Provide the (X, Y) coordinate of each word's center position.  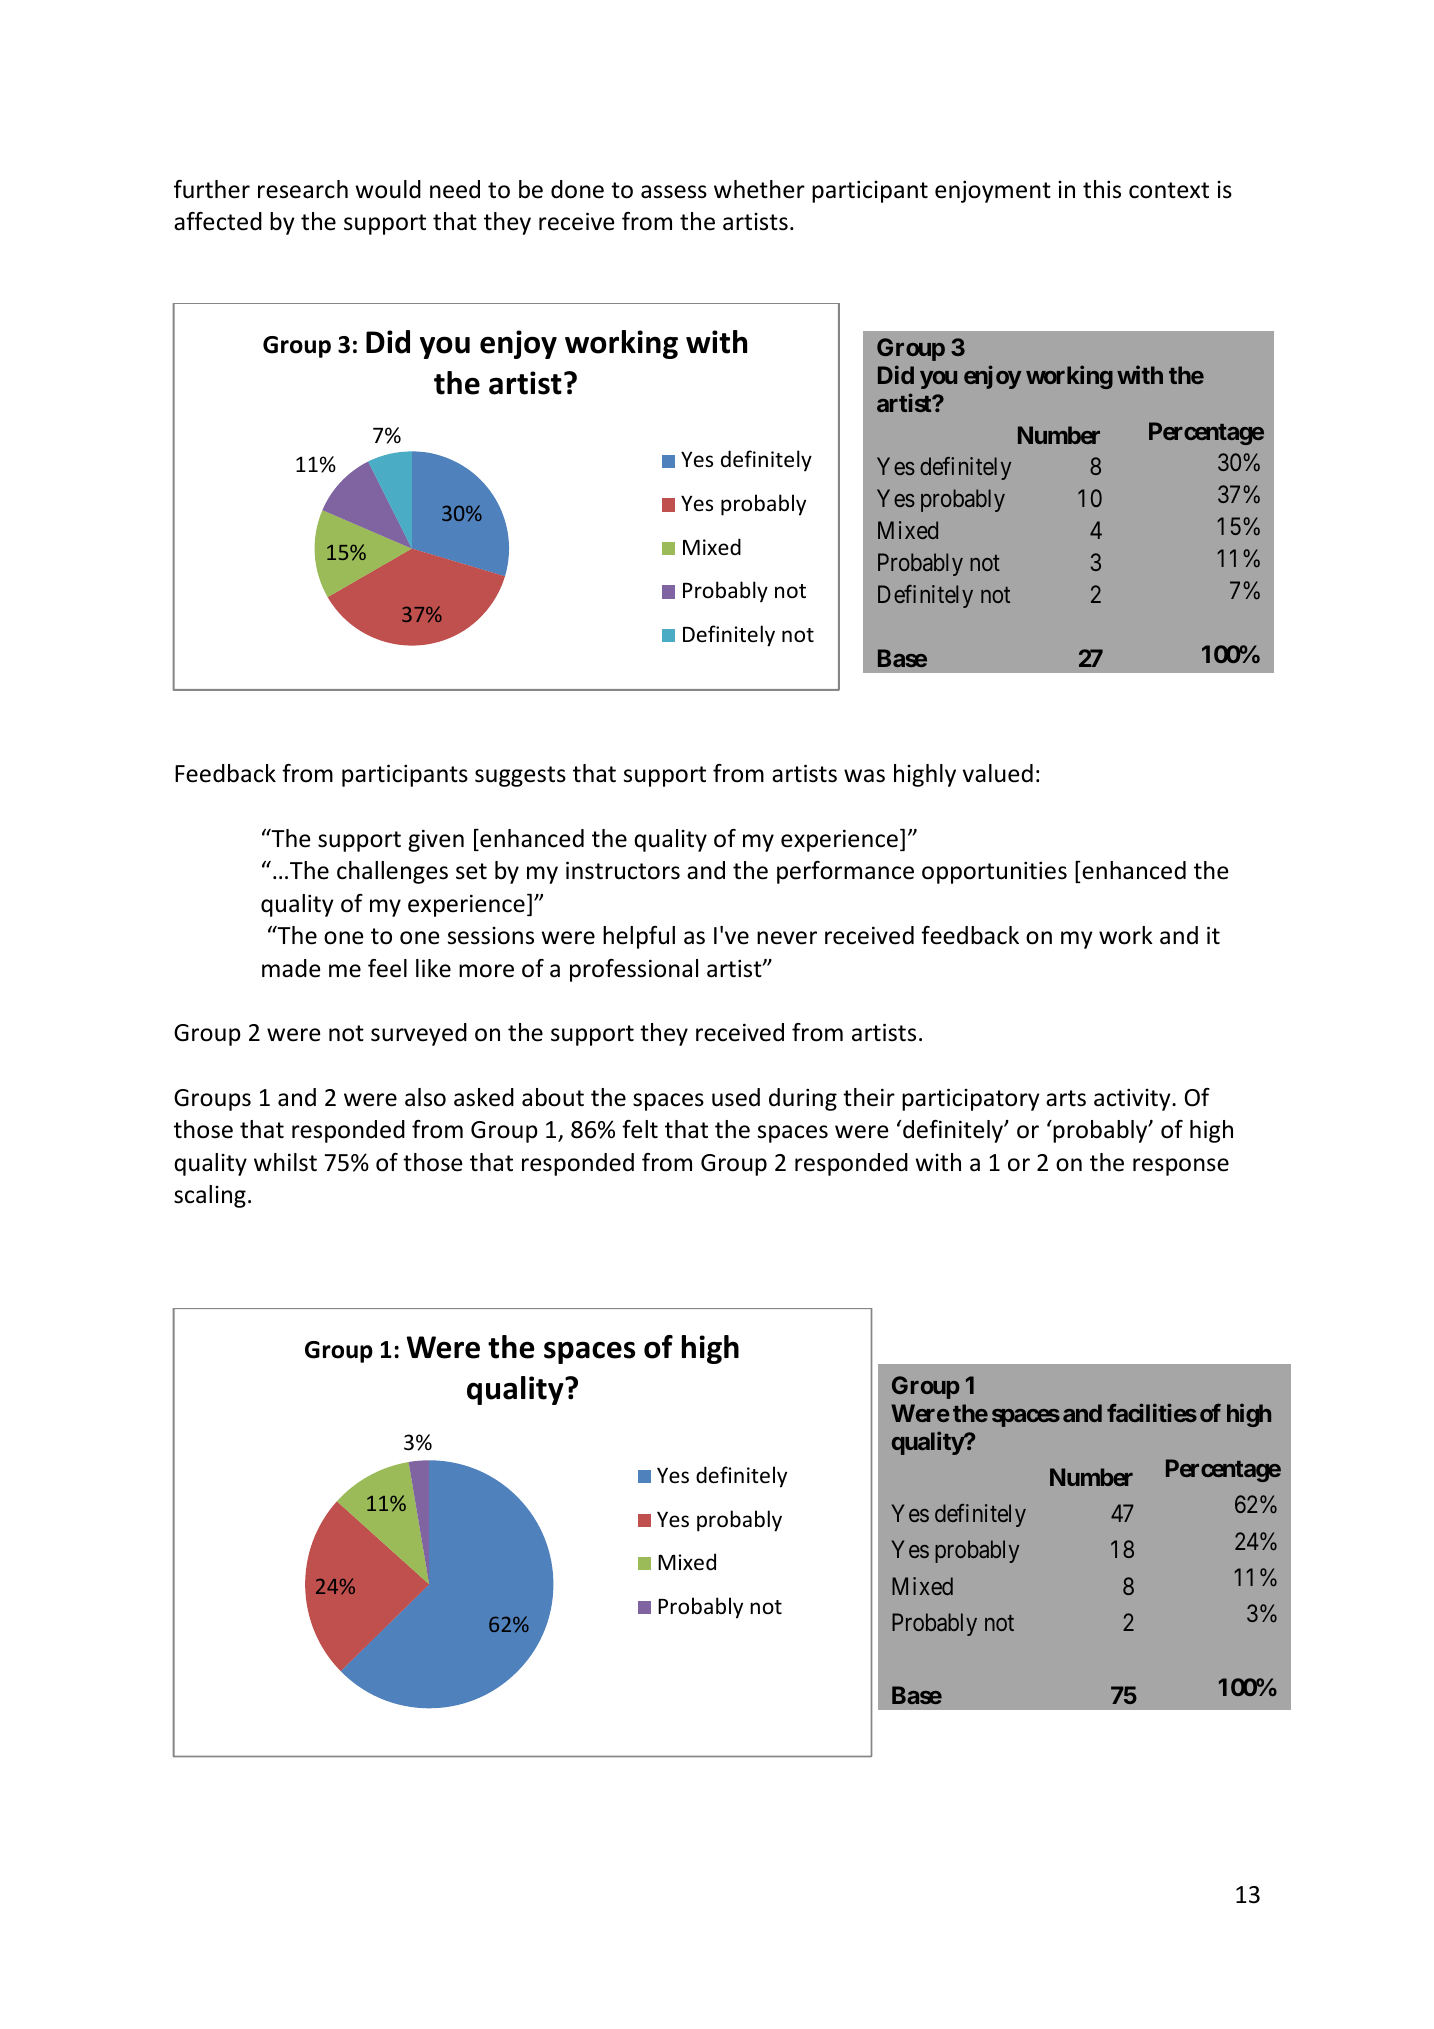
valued (998, 773)
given (436, 840)
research (303, 189)
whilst (285, 1162)
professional (634, 970)
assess (674, 192)
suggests (520, 776)
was (864, 776)
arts (1066, 1098)
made (291, 968)
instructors (623, 870)
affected (218, 221)
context (1169, 190)
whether (759, 189)
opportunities (994, 872)
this (1102, 189)
